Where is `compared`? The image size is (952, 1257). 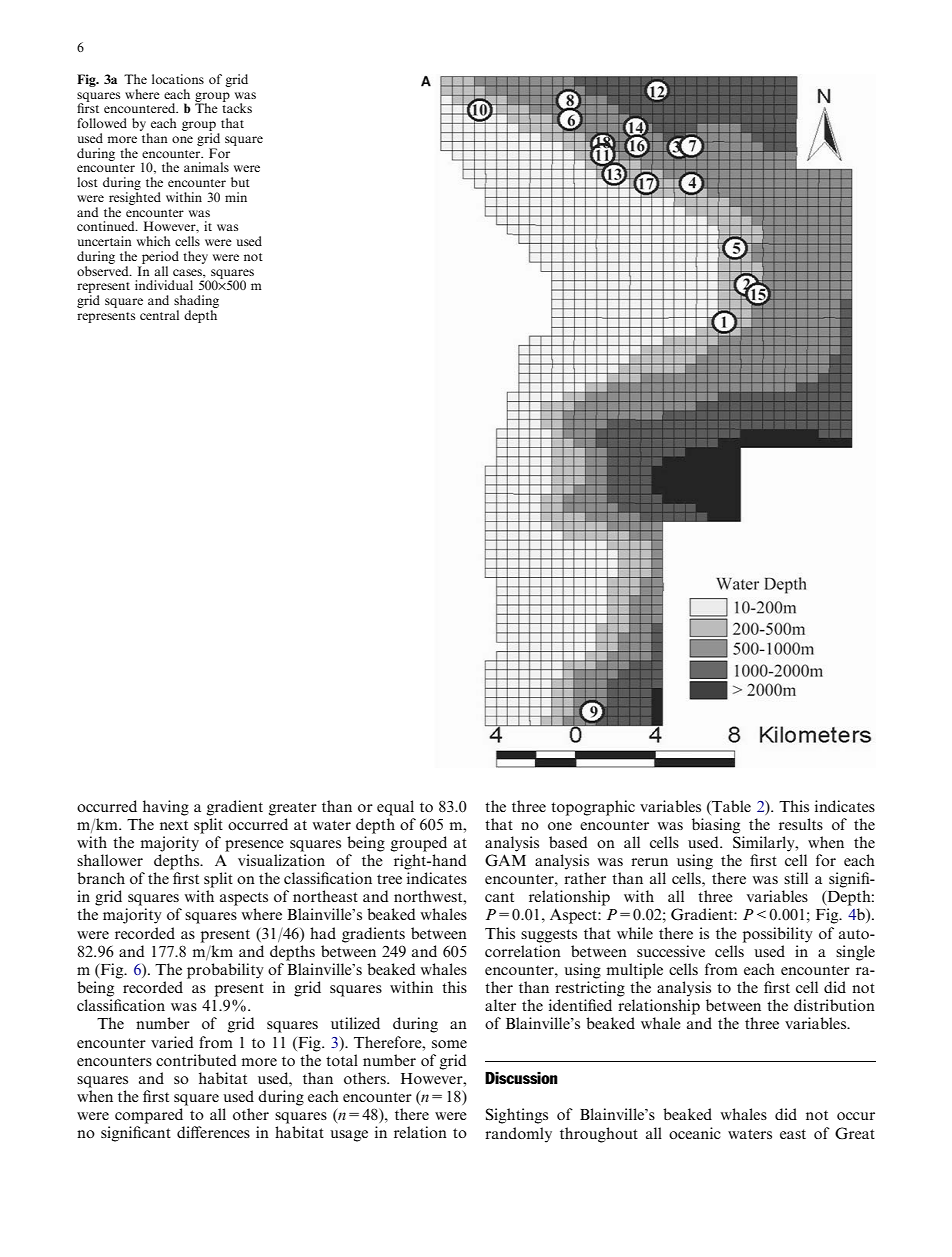 compared is located at coordinates (149, 1116).
